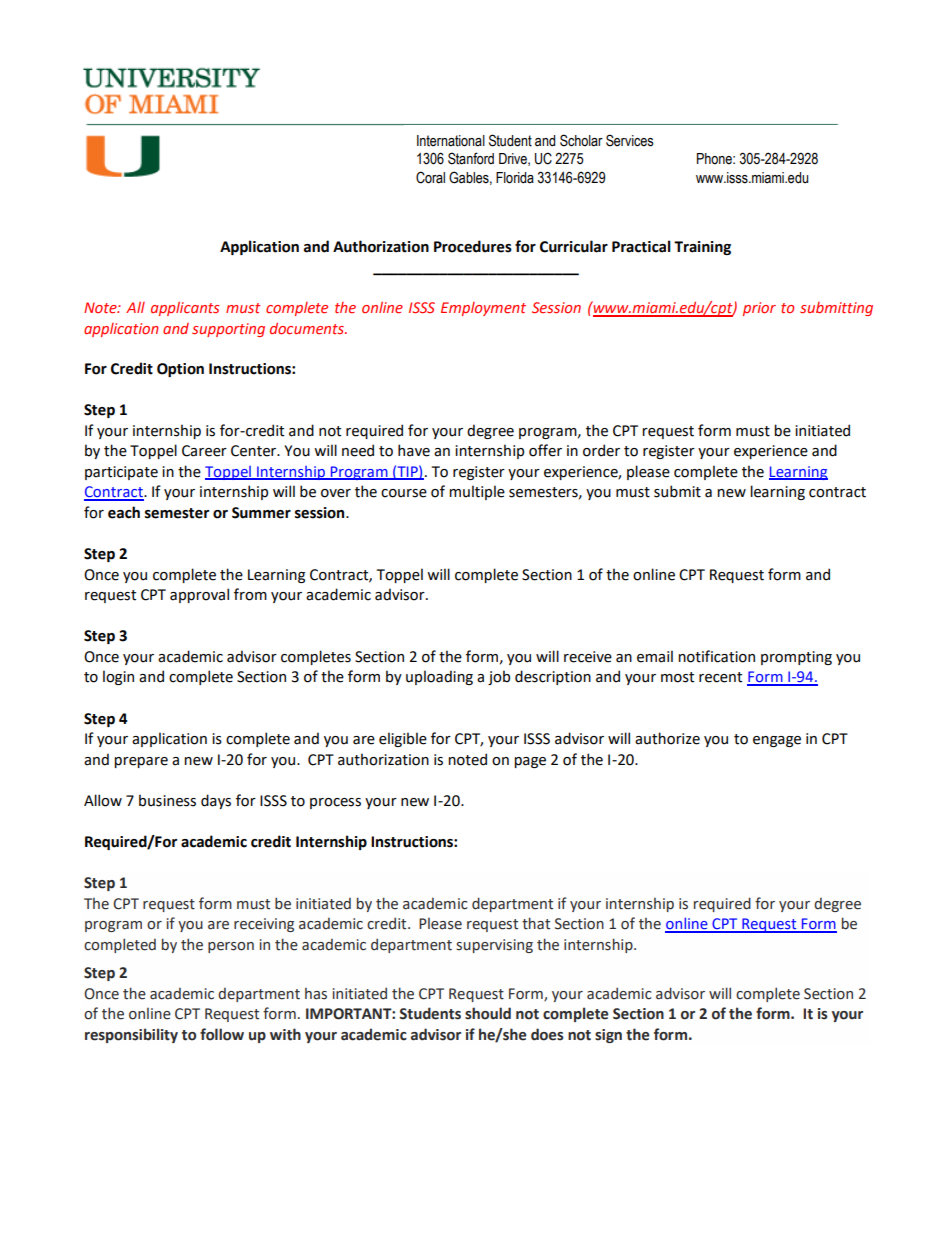 This screenshot has height=1233, width=952. Describe the element at coordinates (222, 1034) in the screenshot. I see `follow` at that location.
